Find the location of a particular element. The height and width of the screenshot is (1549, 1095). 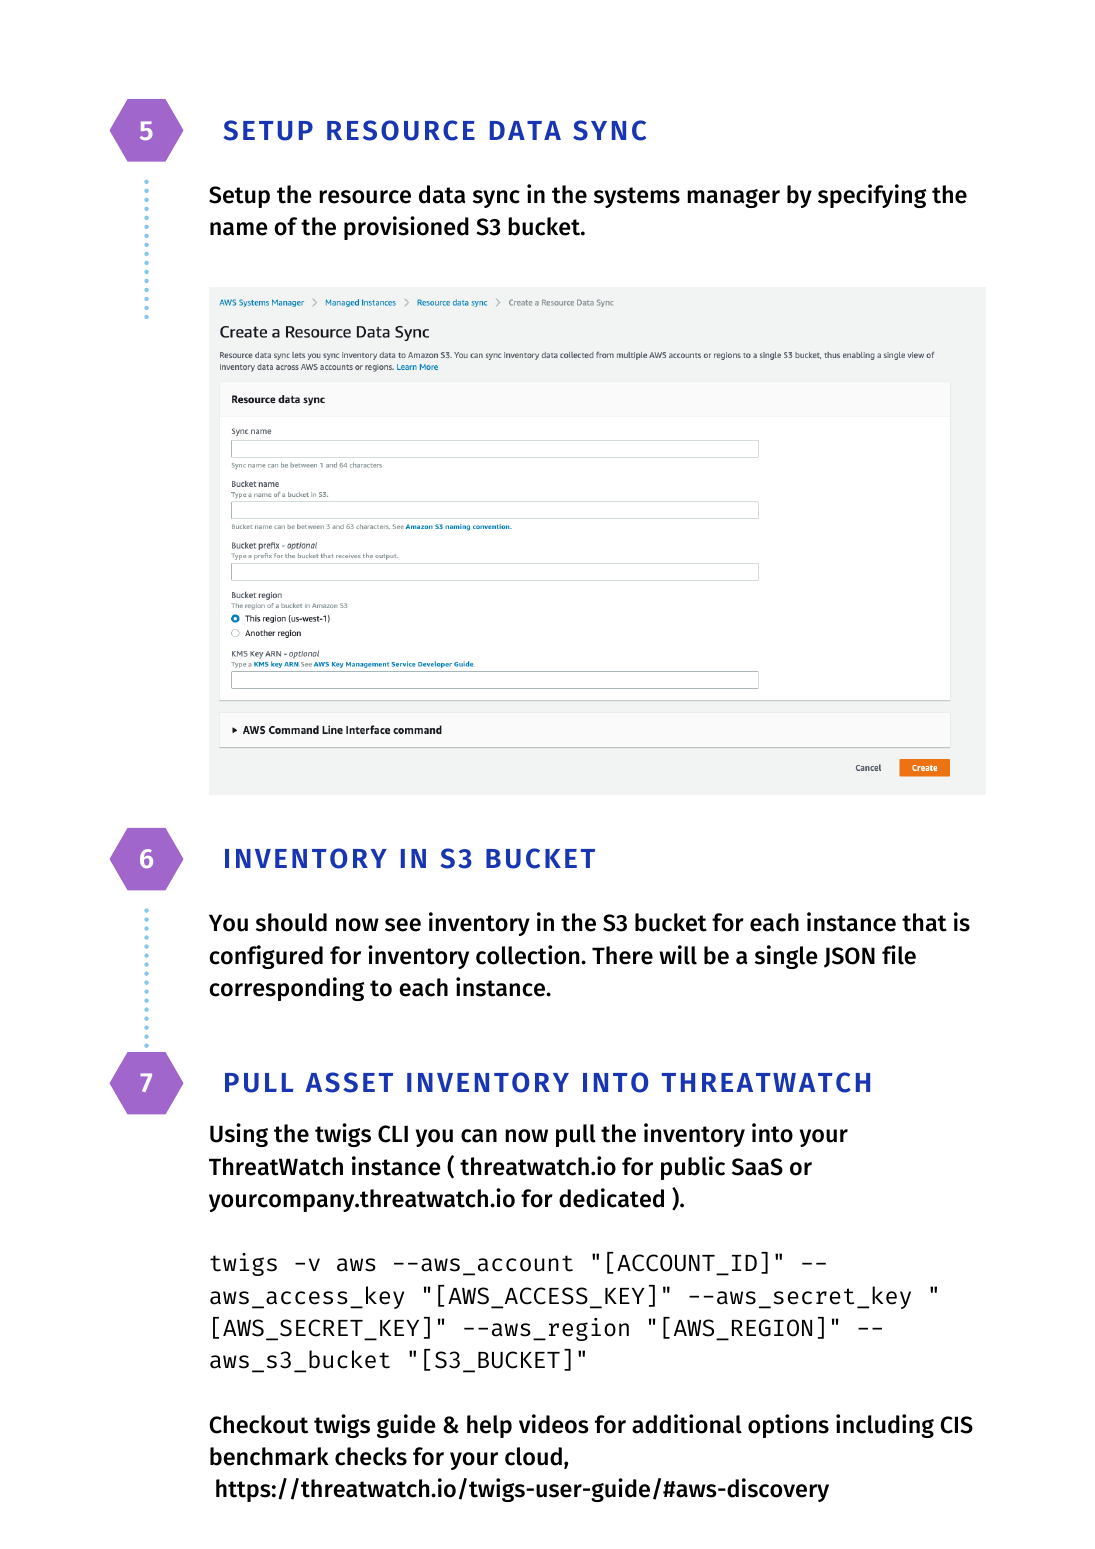

There is located at coordinates (622, 955).
